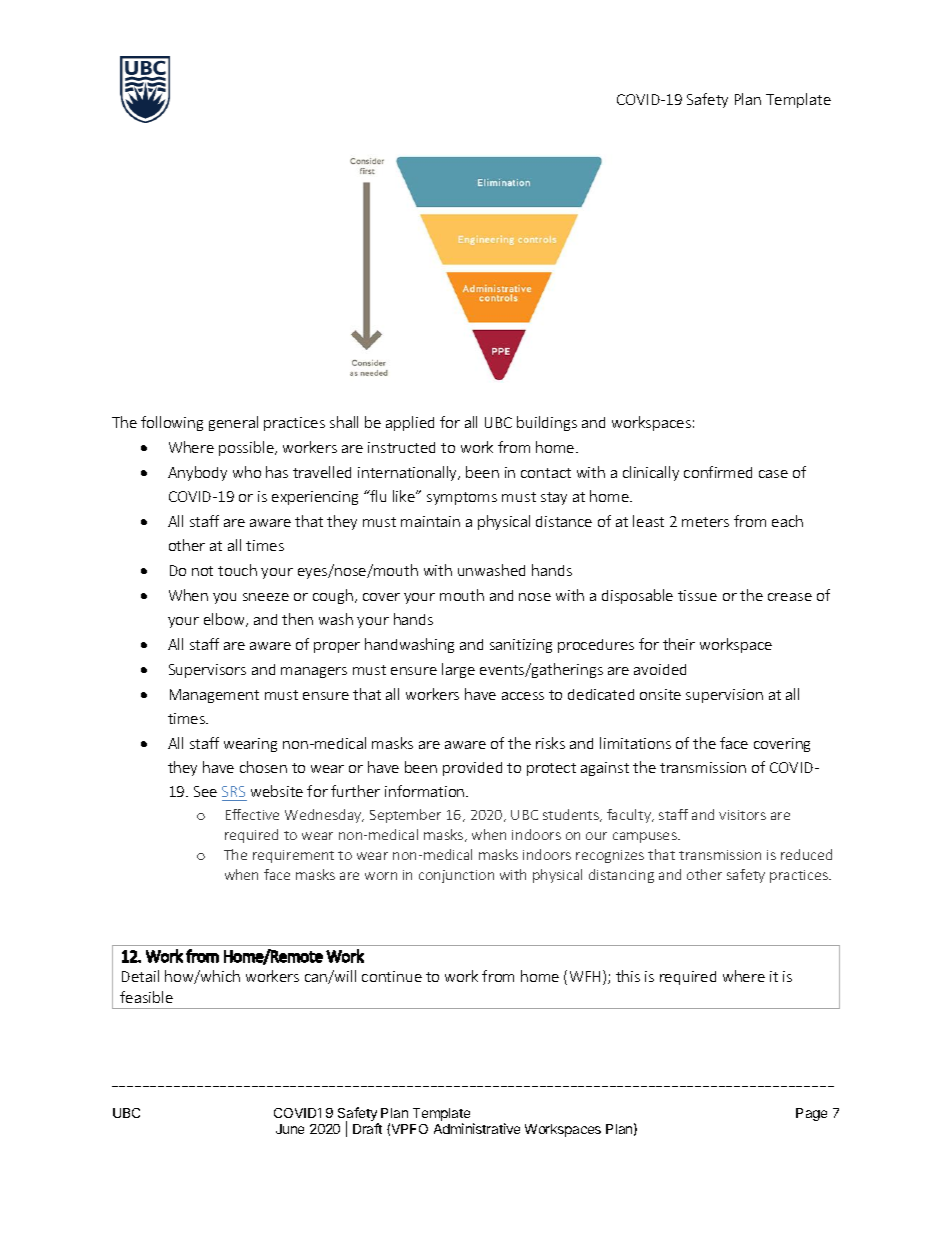 Image resolution: width=952 pixels, height=1233 pixels. What do you see at coordinates (247, 448) in the document?
I see `possible` at bounding box center [247, 448].
